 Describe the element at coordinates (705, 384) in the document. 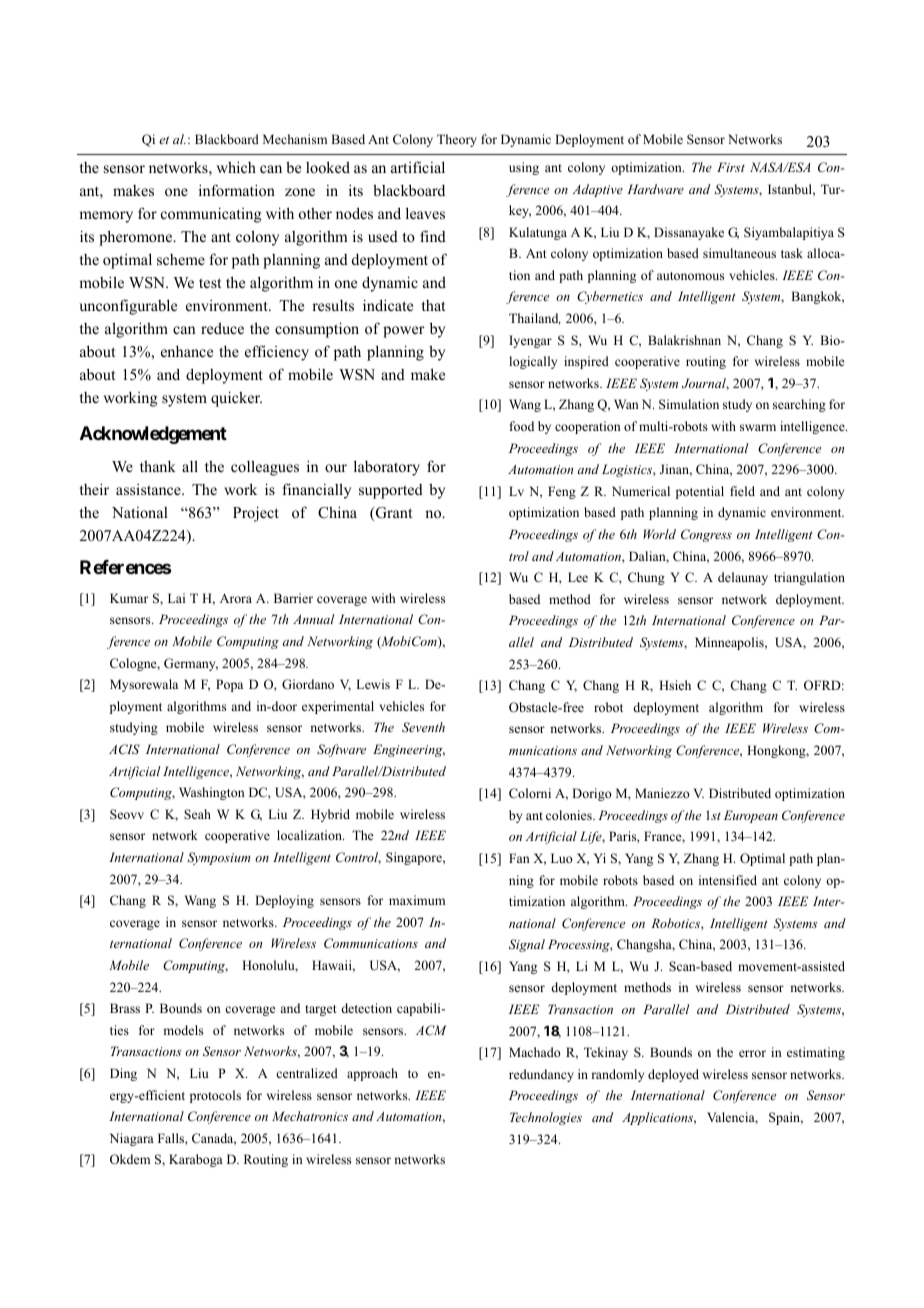

I see `Journal` at that location.
